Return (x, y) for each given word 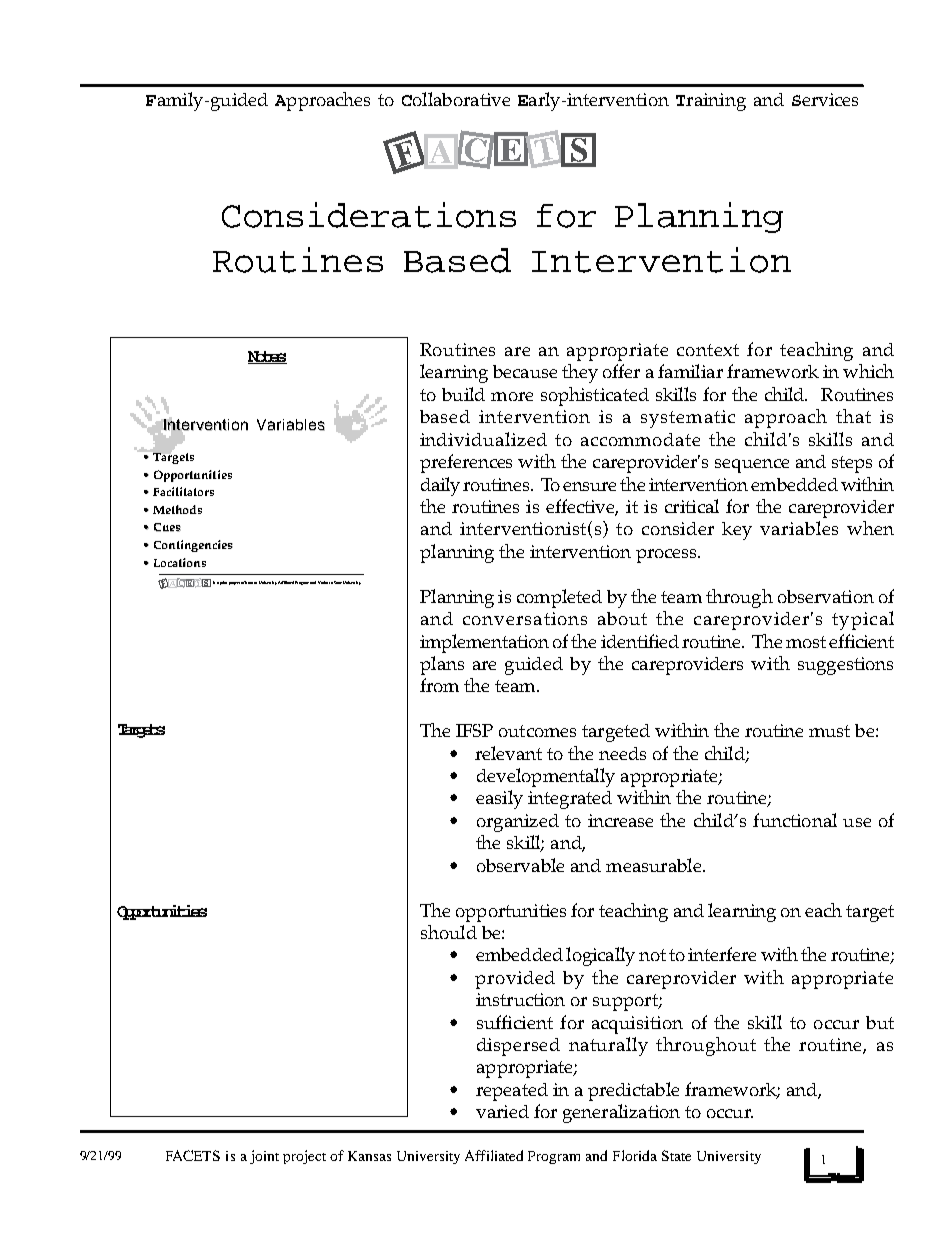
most (806, 642)
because (525, 371)
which (868, 371)
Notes (267, 357)
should (449, 932)
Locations (180, 562)
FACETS (193, 1155)
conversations (525, 618)
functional (795, 820)
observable (520, 865)
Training (711, 102)
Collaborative (456, 99)
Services (825, 99)
